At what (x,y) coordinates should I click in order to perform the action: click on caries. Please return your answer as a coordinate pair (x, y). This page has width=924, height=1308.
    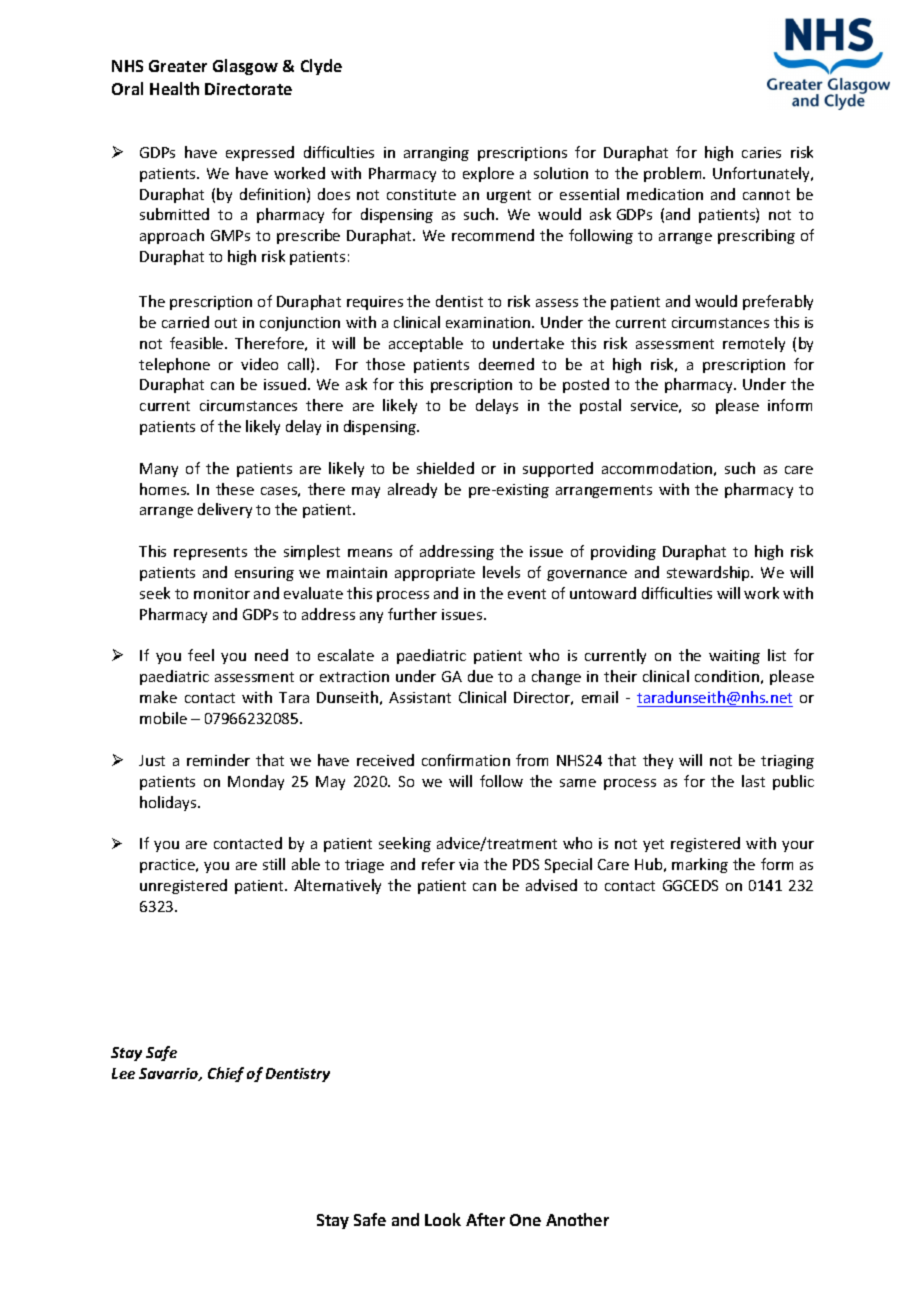
    Looking at the image, I should click on (761, 152).
